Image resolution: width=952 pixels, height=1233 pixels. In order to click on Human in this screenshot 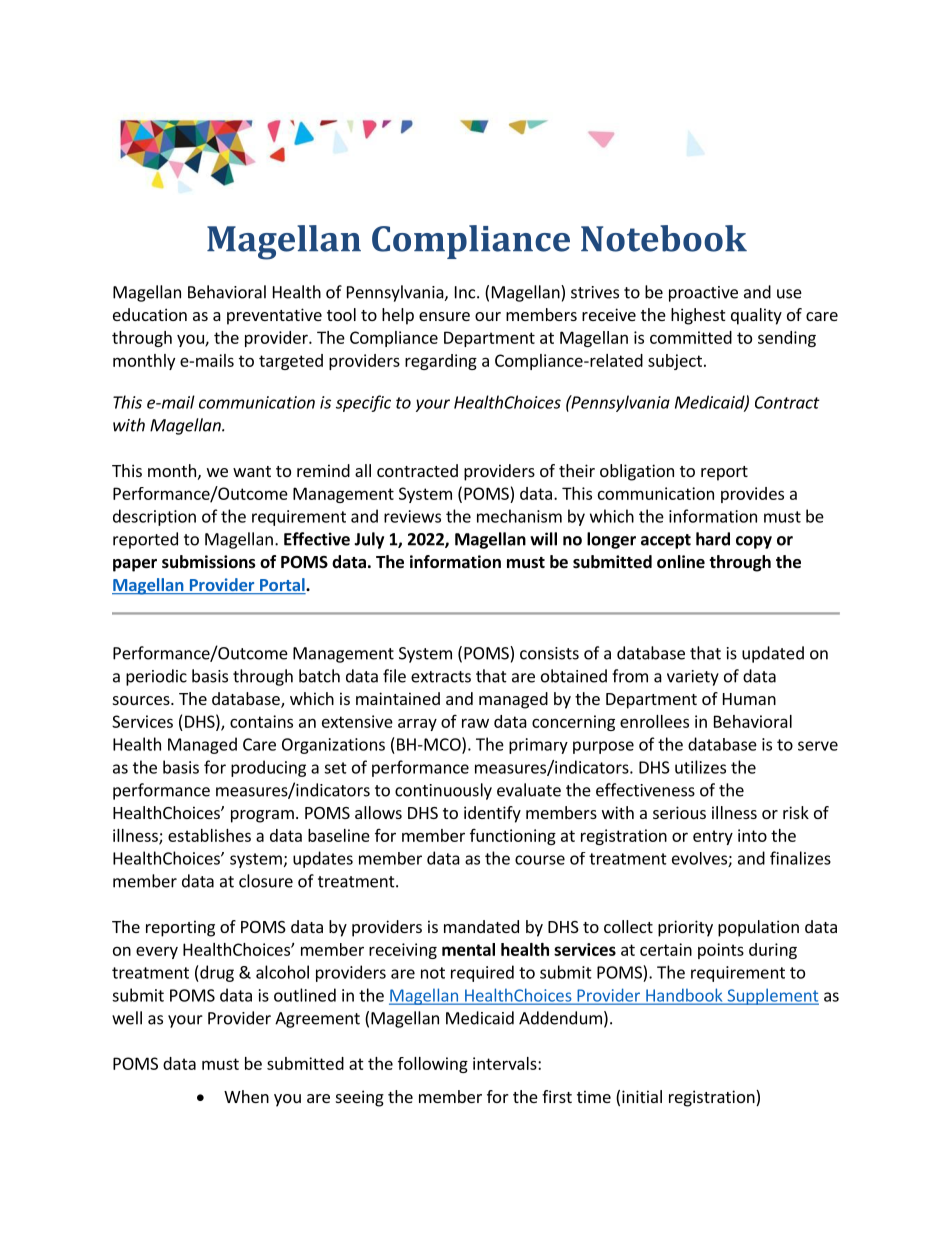, I will do `click(749, 699)`.
